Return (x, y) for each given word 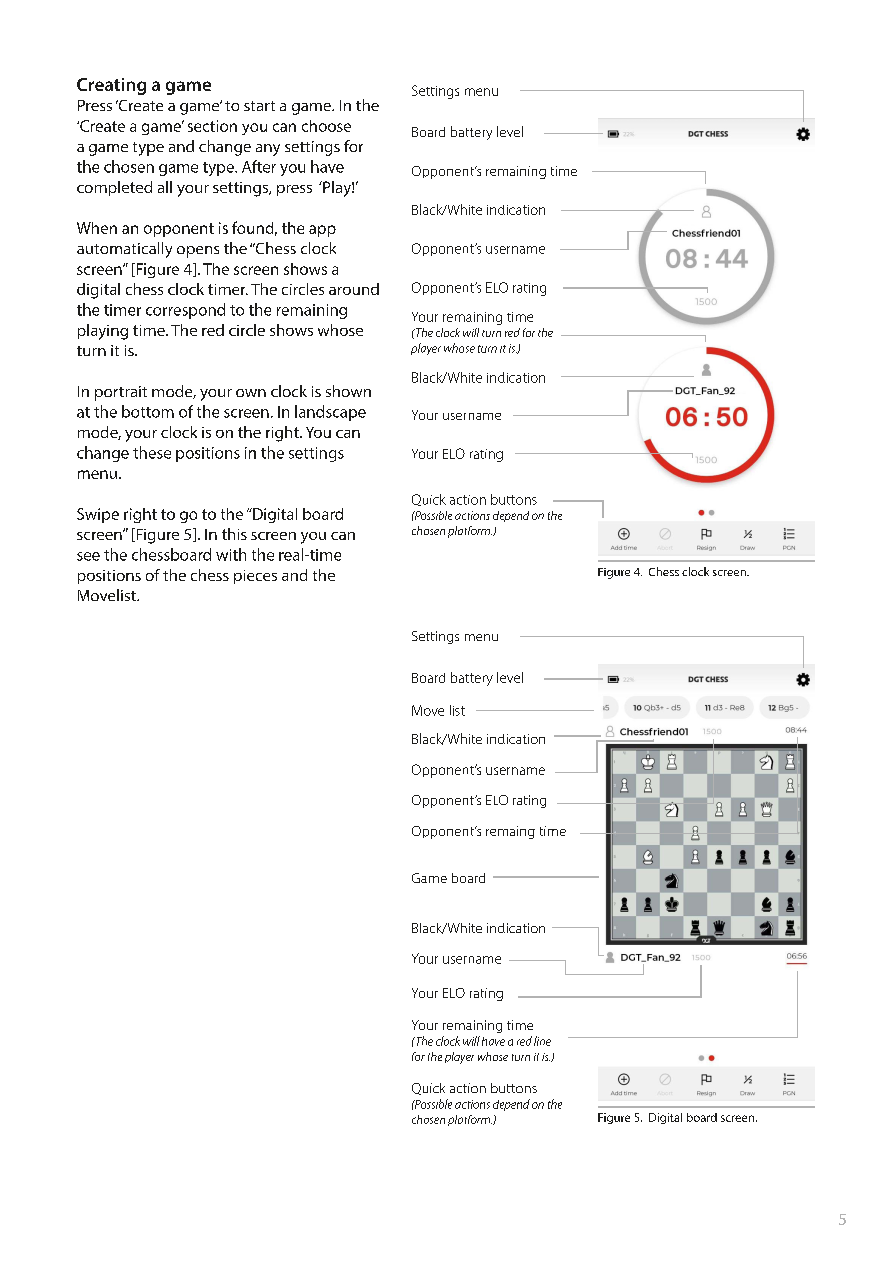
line (542, 1041)
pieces (255, 577)
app (322, 231)
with (231, 554)
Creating (111, 86)
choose (326, 126)
